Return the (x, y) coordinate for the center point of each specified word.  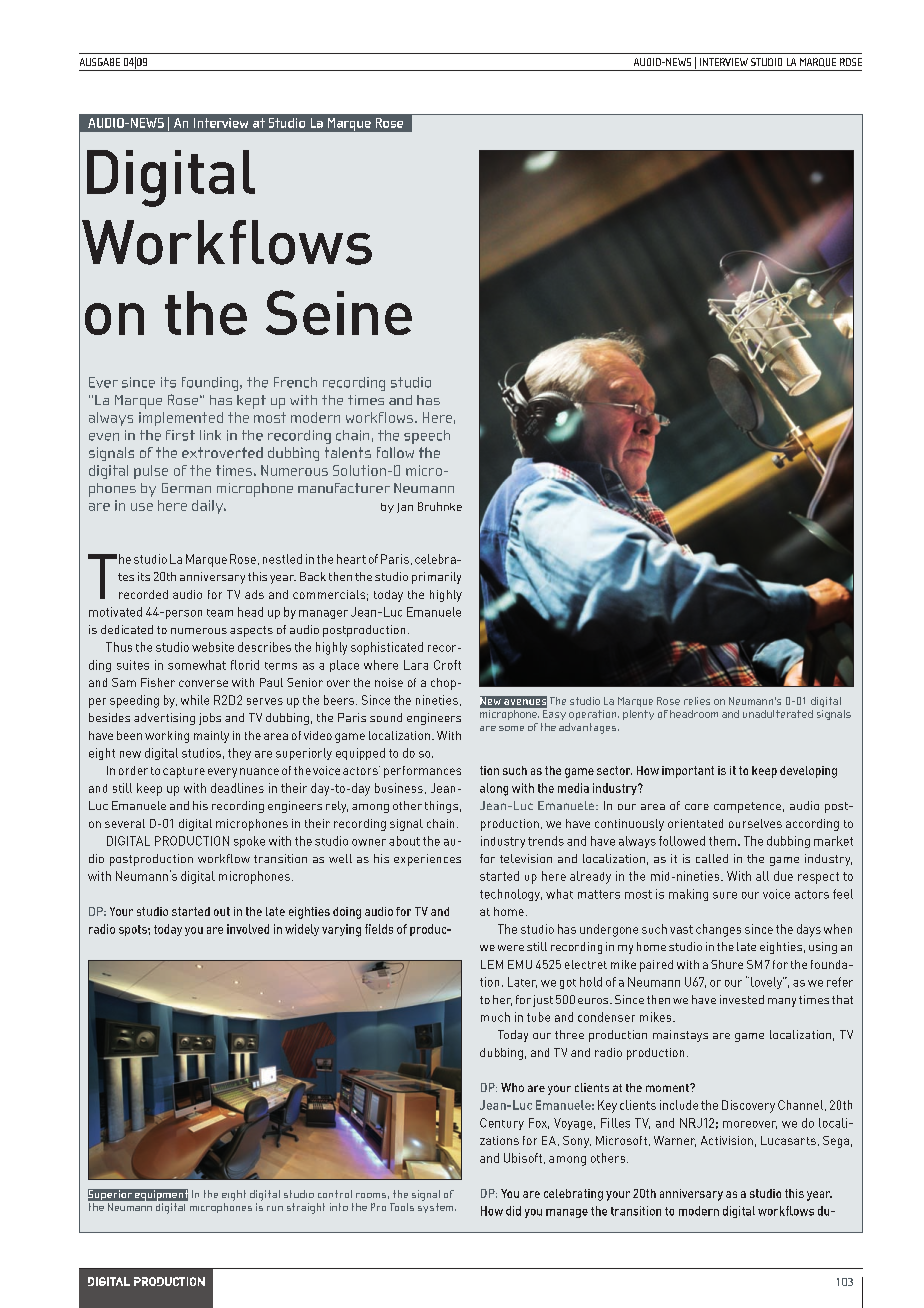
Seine (339, 312)
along (494, 789)
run (275, 1208)
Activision (727, 1140)
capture (184, 772)
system (437, 1208)
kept (251, 402)
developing (808, 772)
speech (427, 437)
